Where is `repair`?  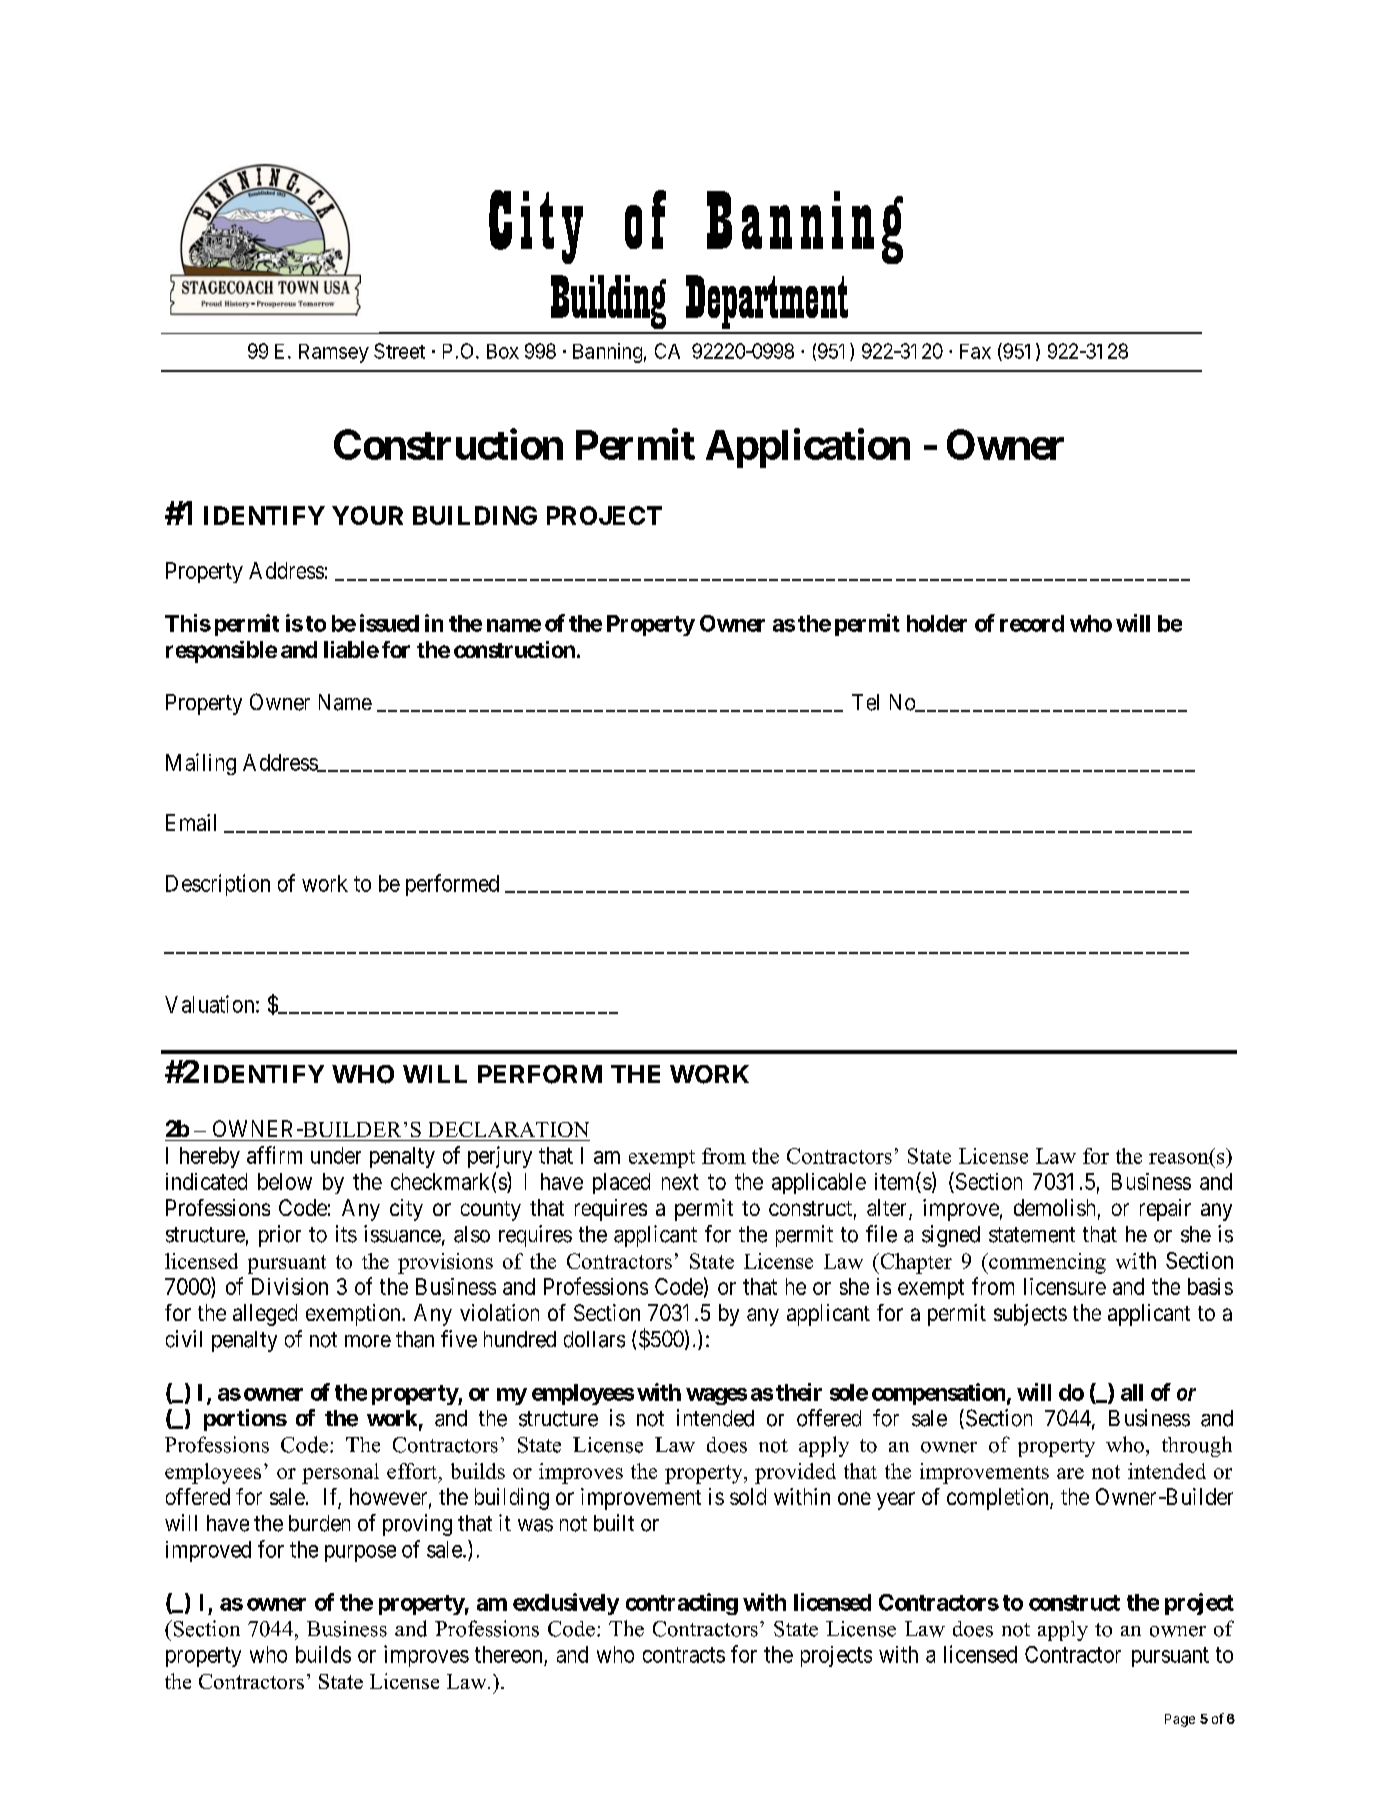
repair is located at coordinates (1165, 1210).
